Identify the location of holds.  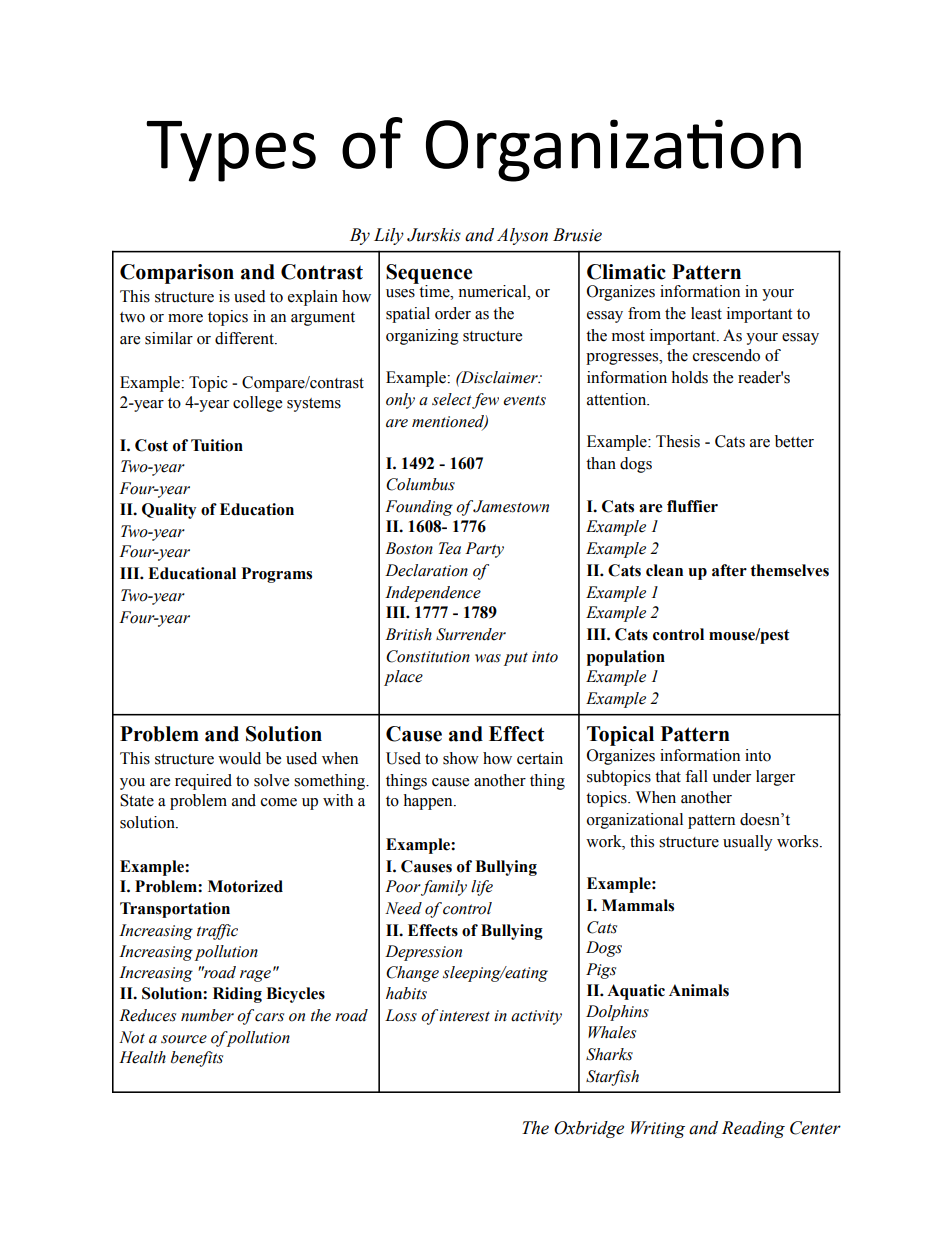
(689, 377).
